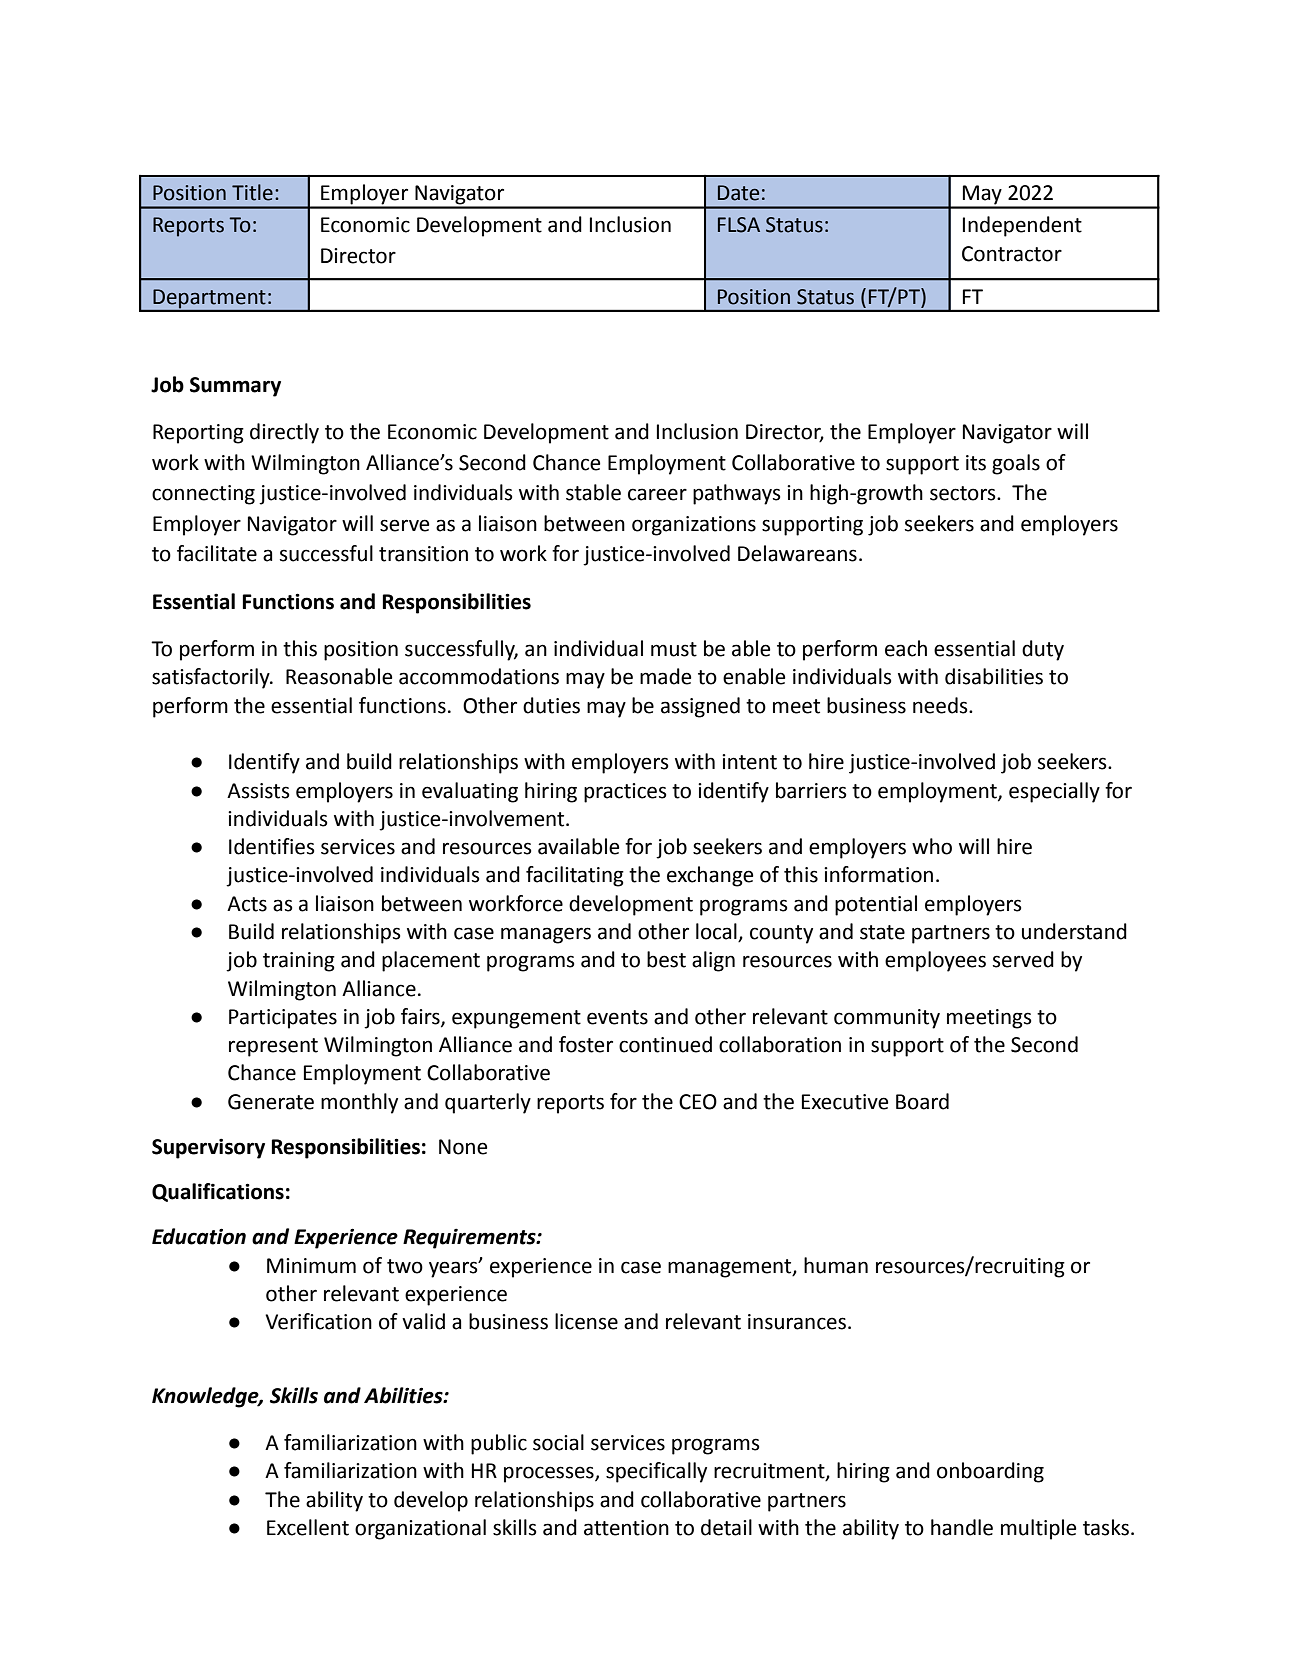 This page has height=1669, width=1290. What do you see at coordinates (1022, 226) in the page?
I see `Independent` at bounding box center [1022, 226].
